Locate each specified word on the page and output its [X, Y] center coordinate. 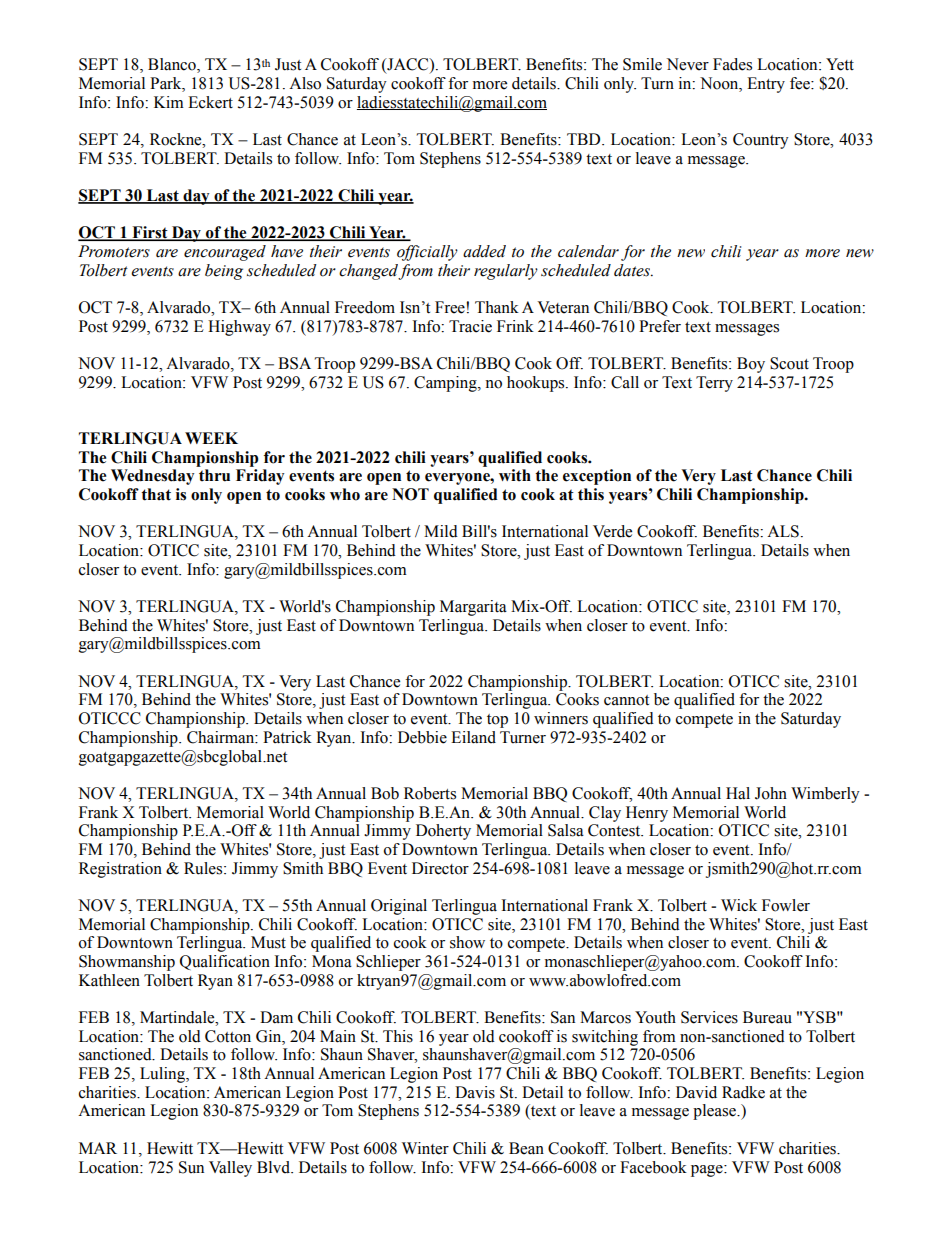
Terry [714, 384]
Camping [446, 384]
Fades [732, 64]
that [156, 494]
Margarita [473, 608]
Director [440, 868]
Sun [191, 1167]
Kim [169, 102]
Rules [204, 868]
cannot [626, 700]
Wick [739, 905]
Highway [239, 328]
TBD [585, 139]
